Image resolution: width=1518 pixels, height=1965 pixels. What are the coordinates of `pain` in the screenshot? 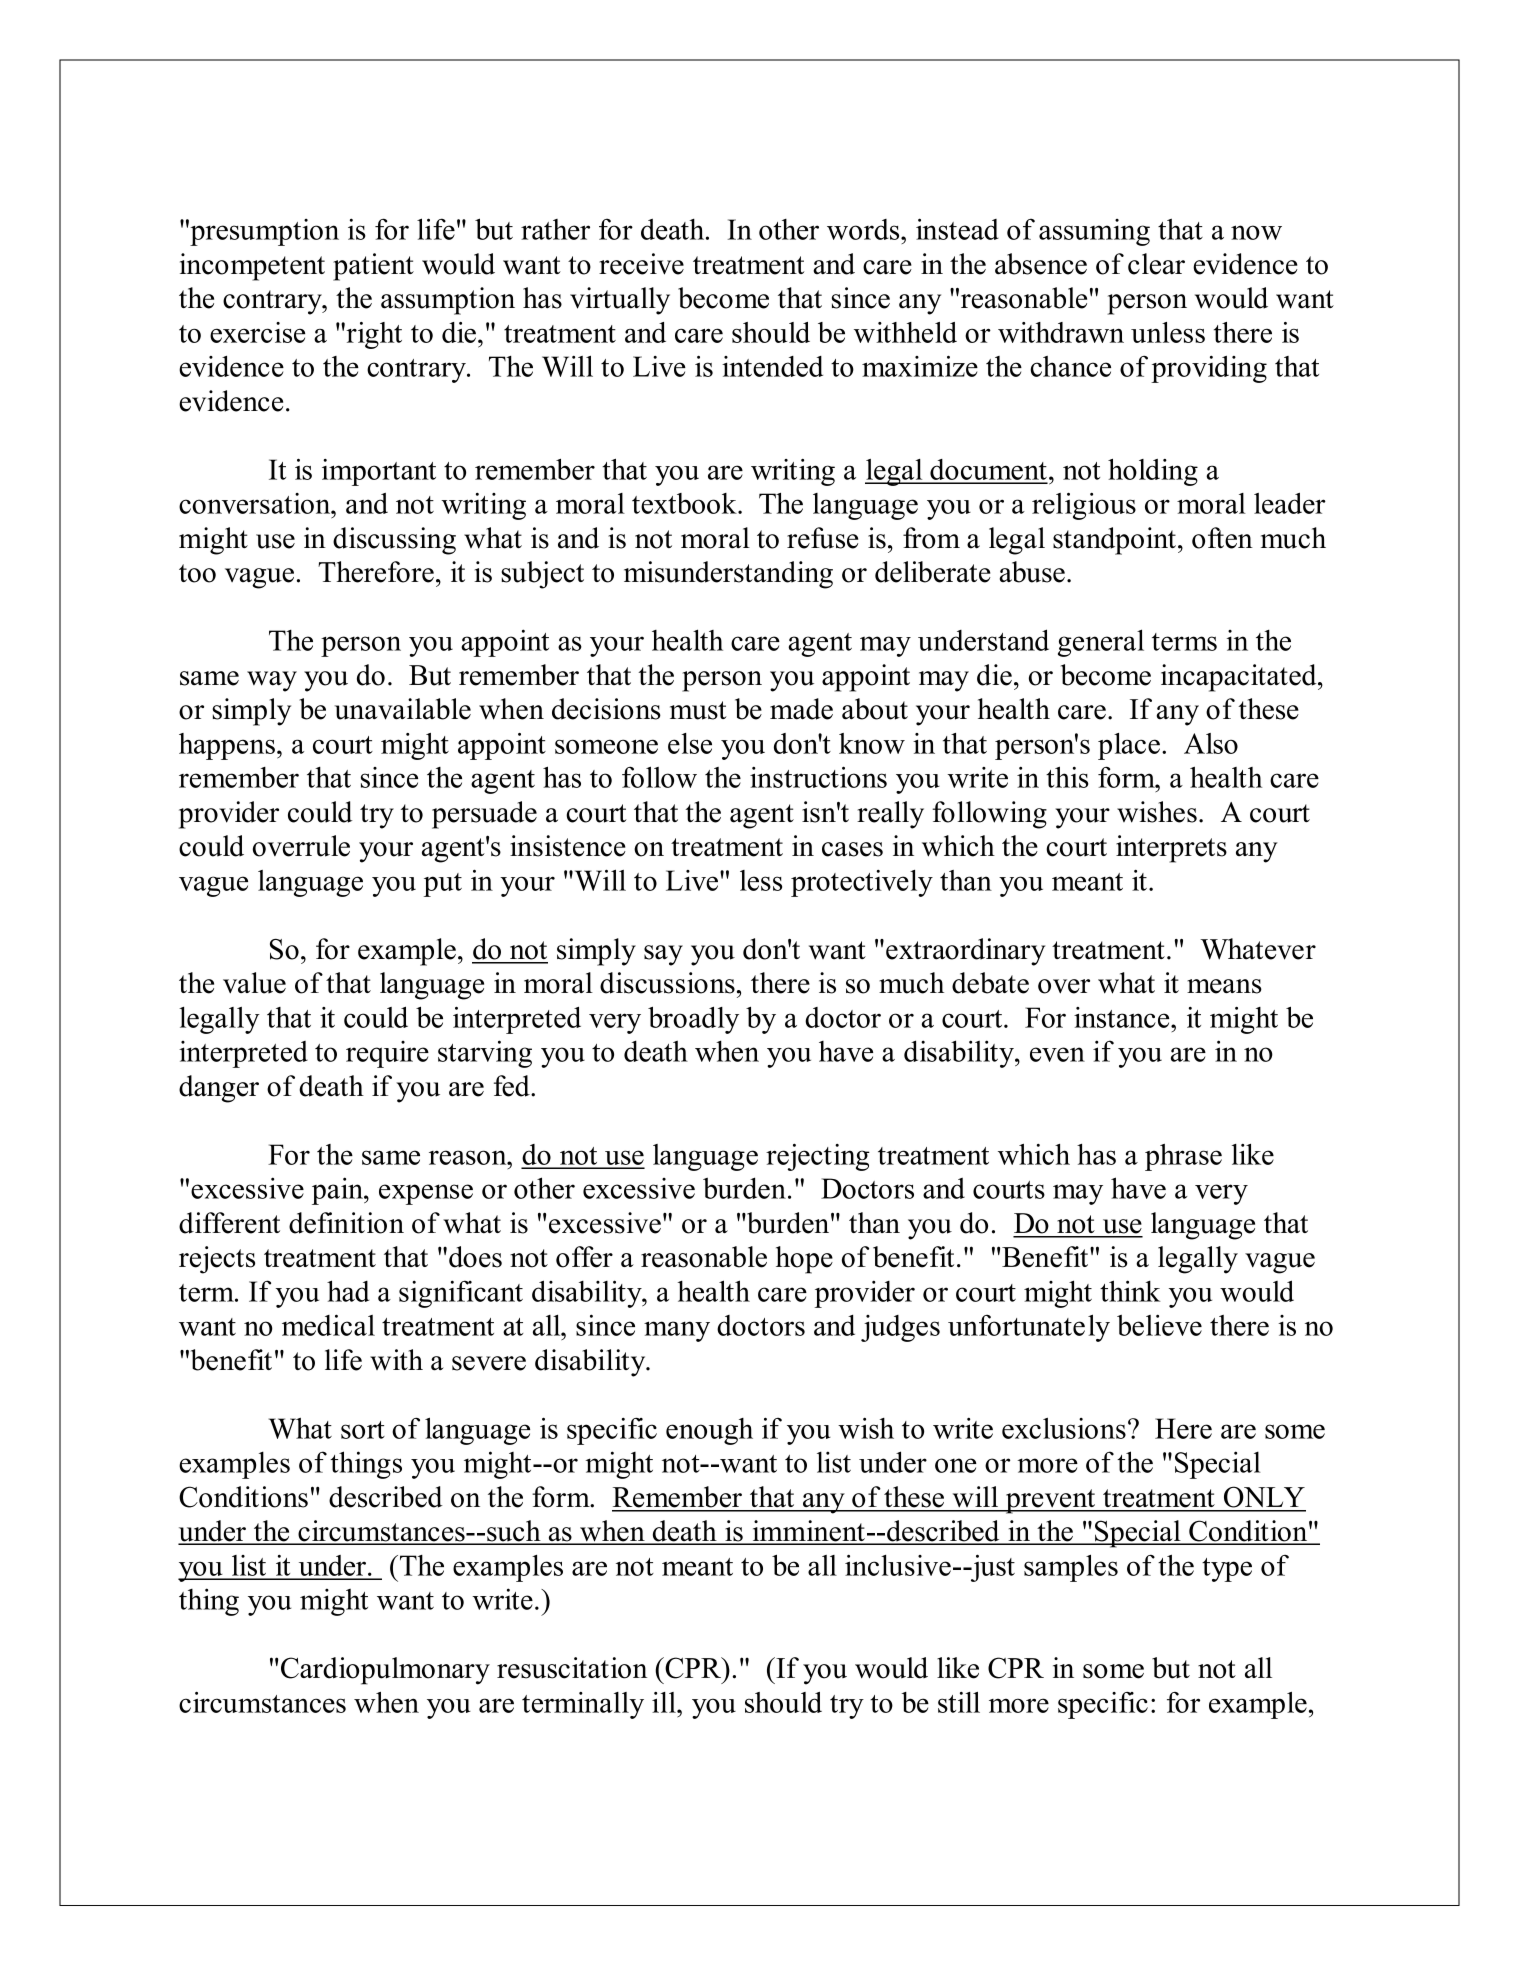 It's located at (338, 1191).
